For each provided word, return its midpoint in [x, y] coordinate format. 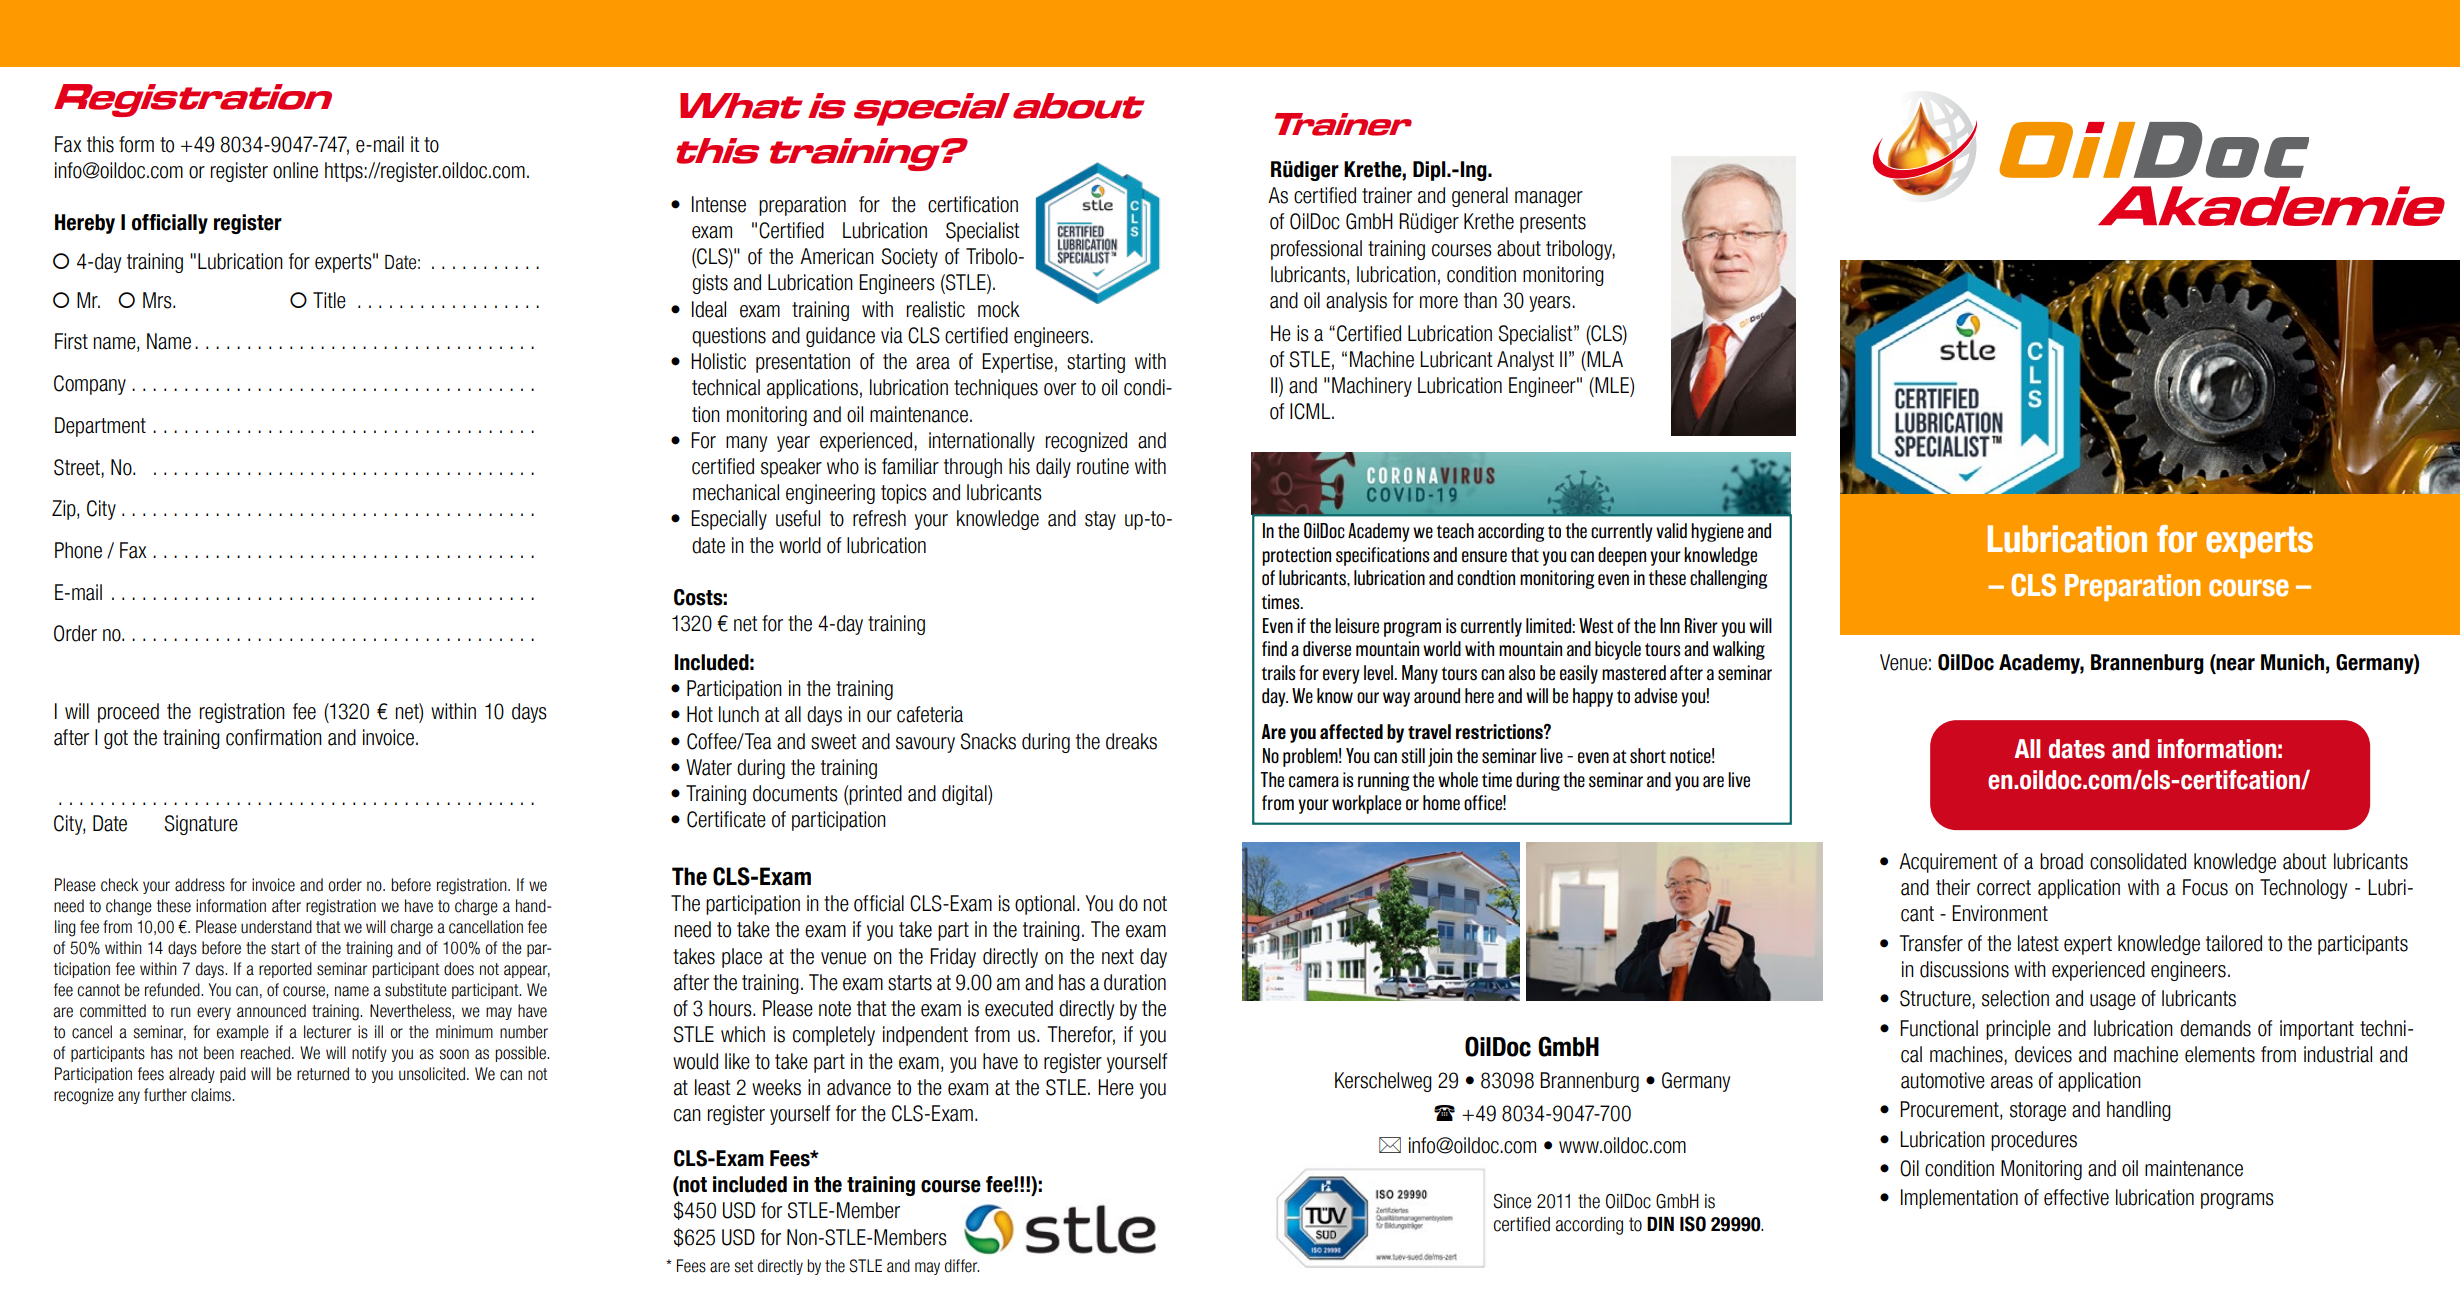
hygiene [1717, 532]
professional [1316, 250]
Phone [78, 550]
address [200, 885]
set [744, 1266]
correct [2004, 888]
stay [1100, 520]
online [295, 170]
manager [1549, 199]
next [1118, 957]
